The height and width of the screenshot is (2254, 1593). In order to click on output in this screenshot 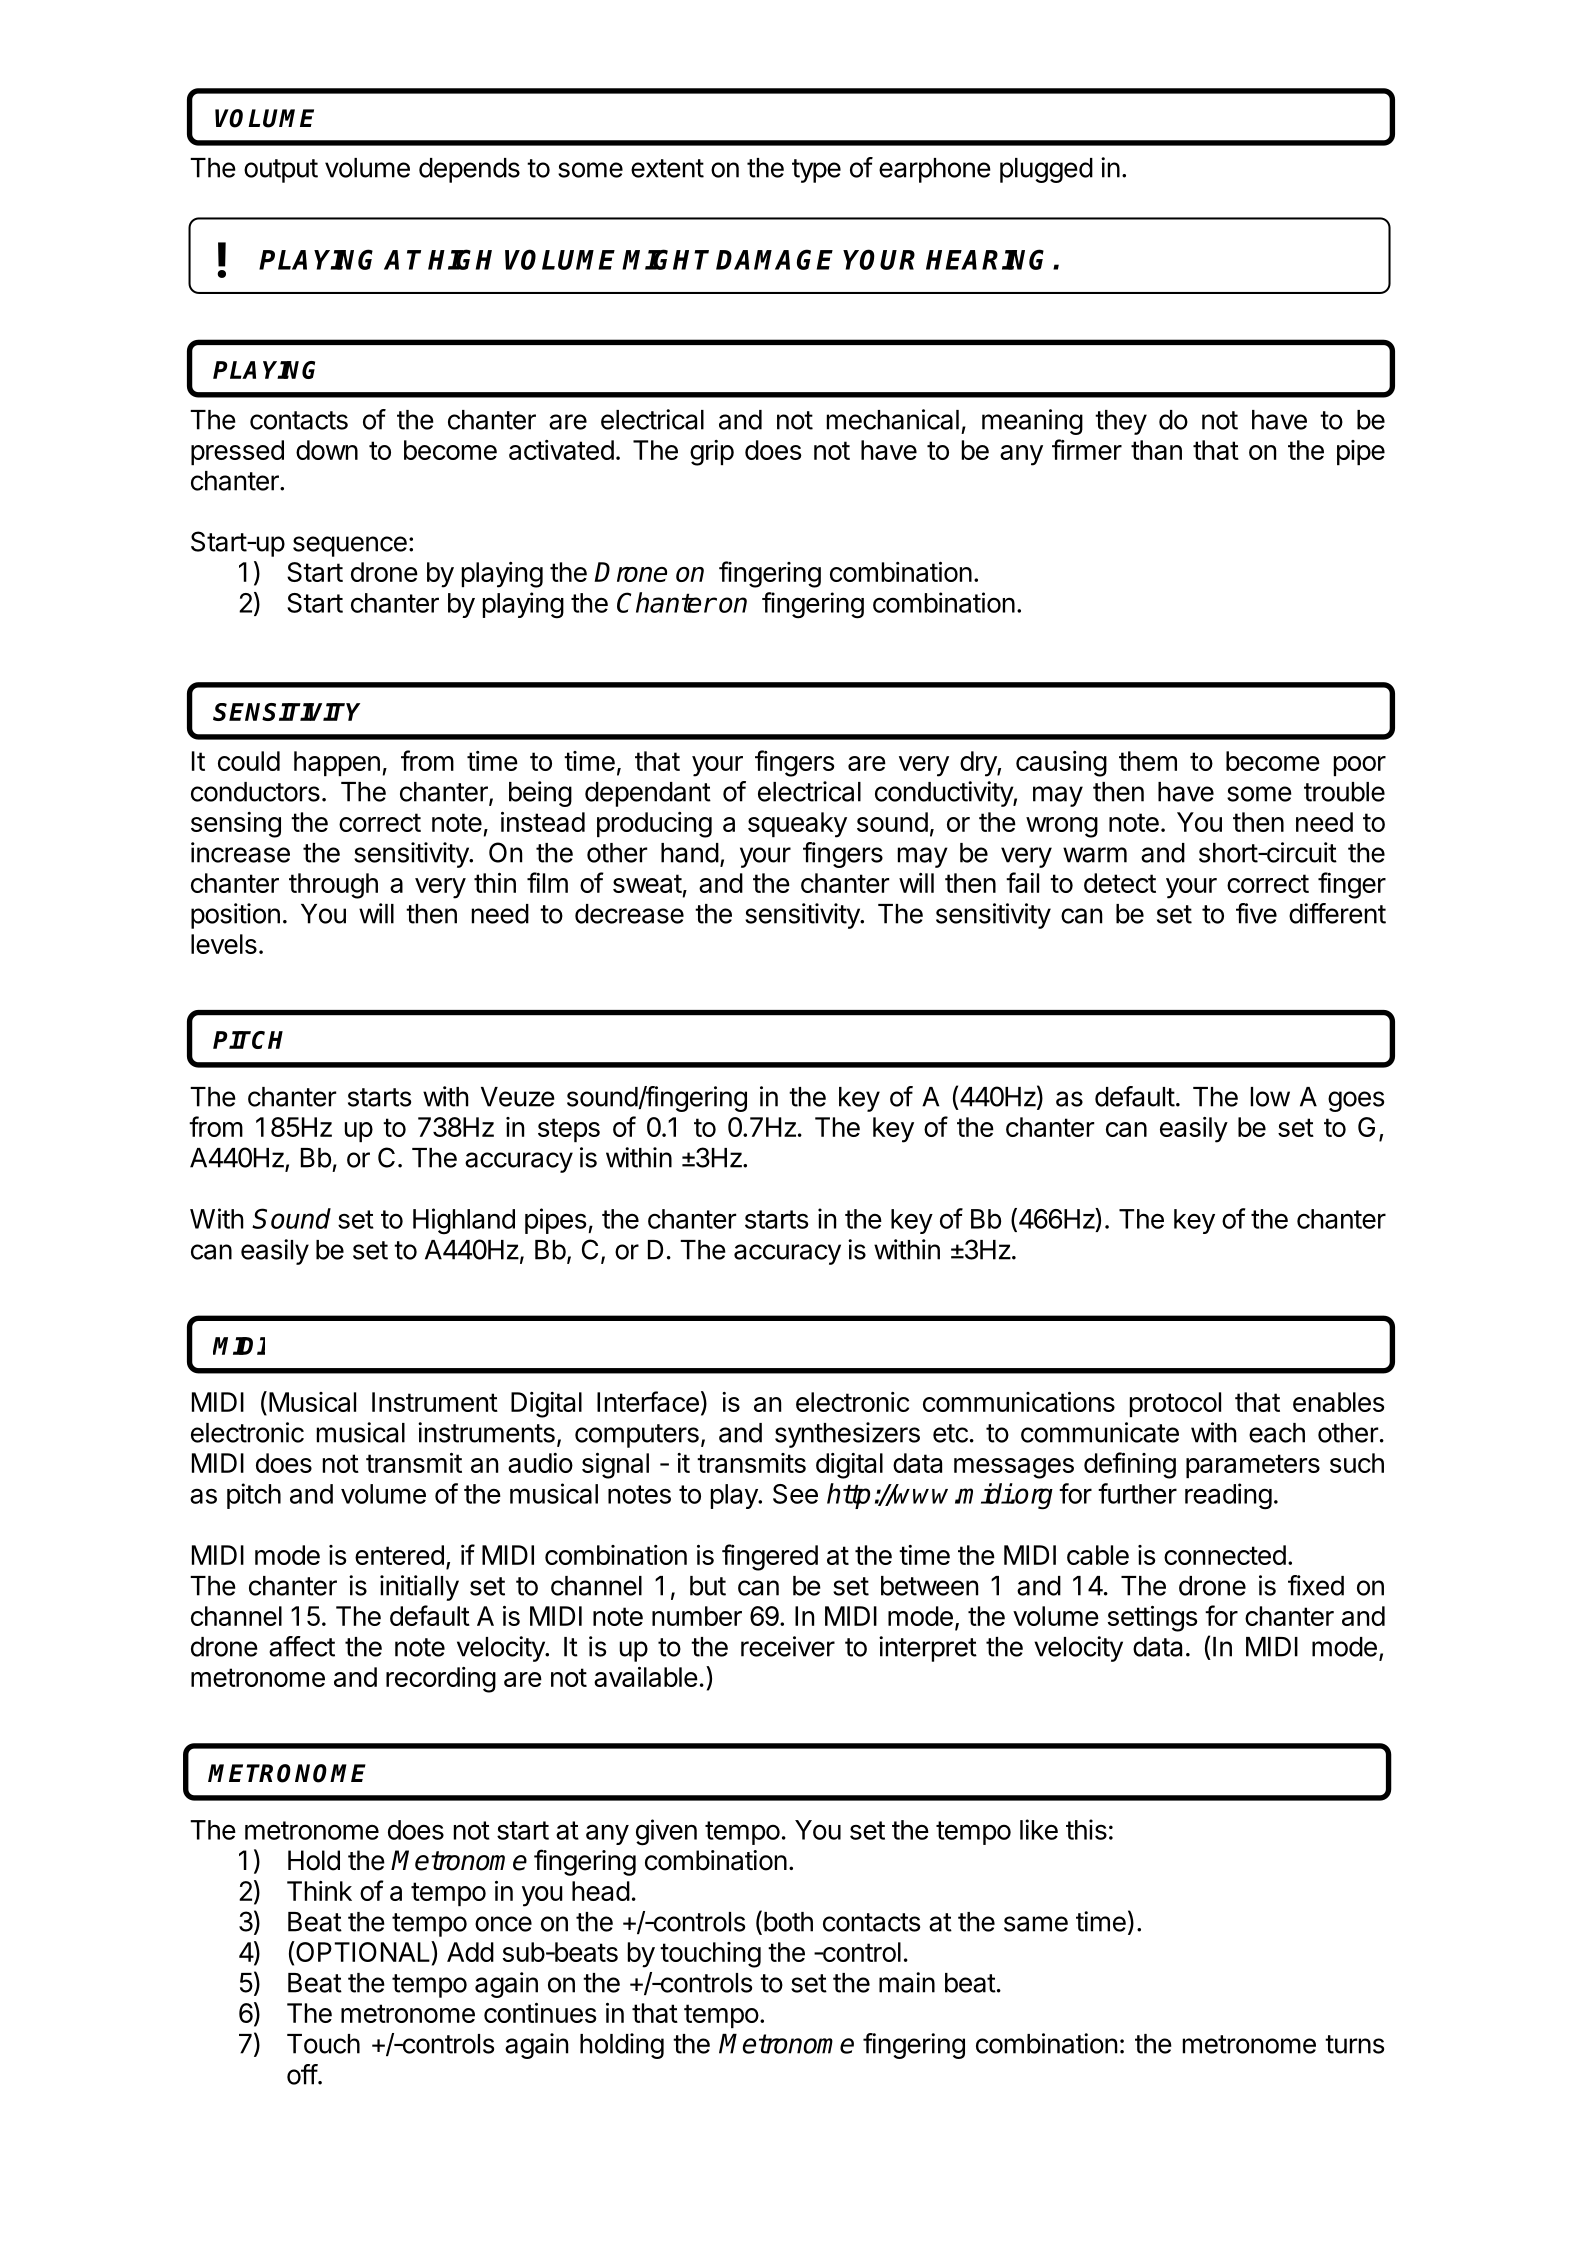, I will do `click(281, 171)`.
